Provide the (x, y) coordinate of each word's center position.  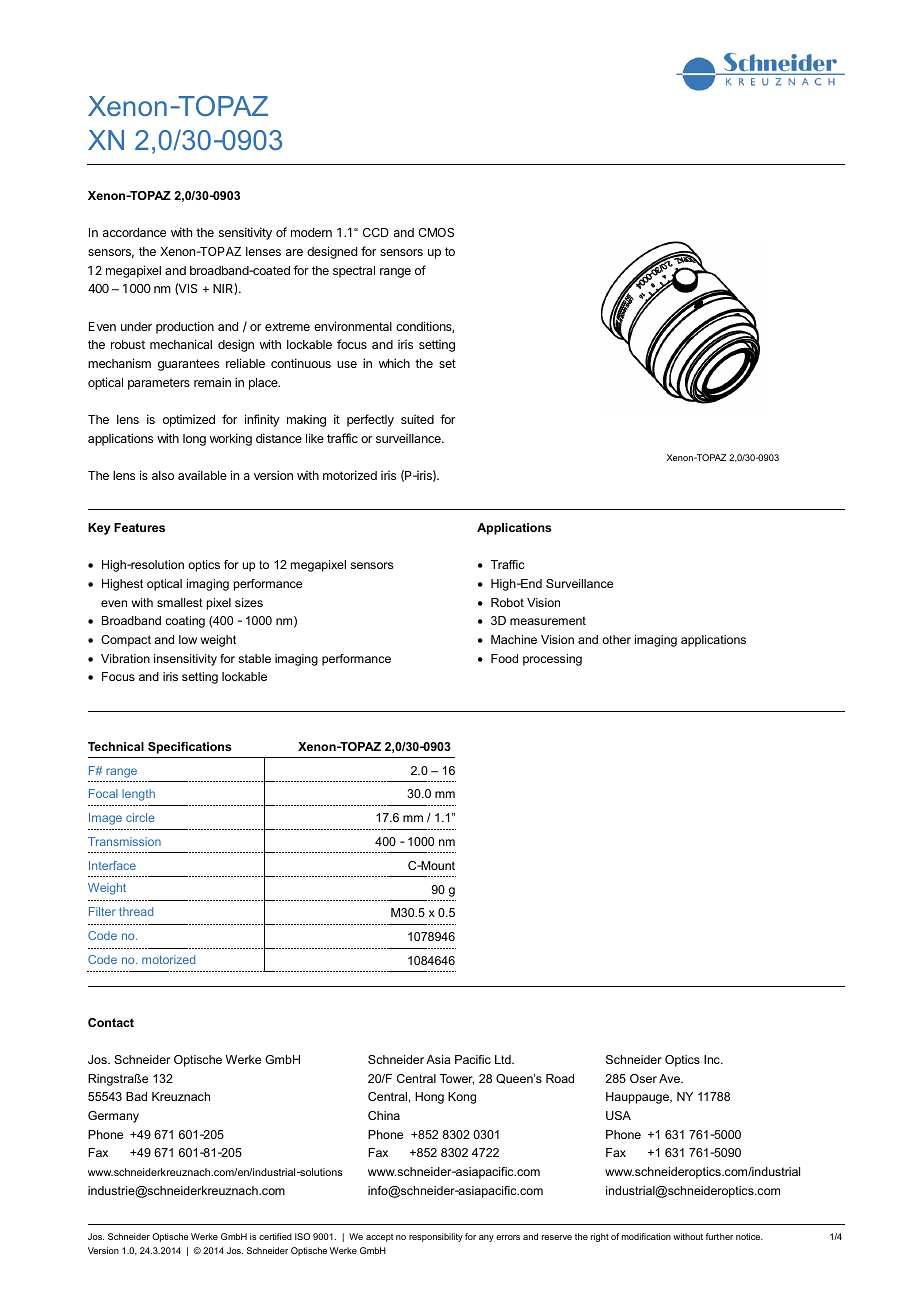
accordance (134, 232)
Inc (713, 1059)
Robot (507, 602)
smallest (180, 602)
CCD (376, 232)
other (616, 639)
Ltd (504, 1059)
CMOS (436, 232)
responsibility (436, 1237)
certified (275, 1236)
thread (136, 911)
